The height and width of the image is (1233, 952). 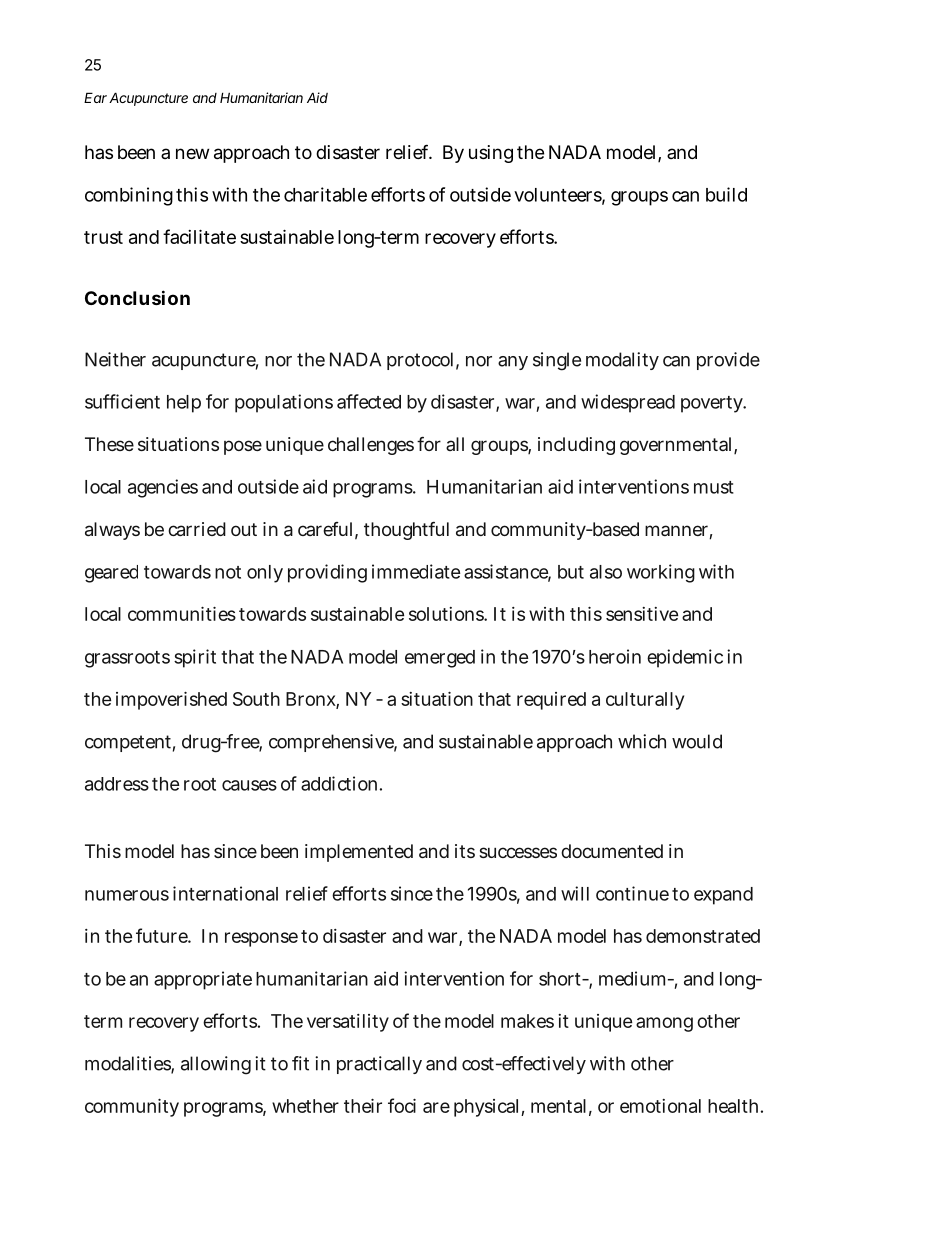 What do you see at coordinates (184, 404) in the image?
I see `help` at bounding box center [184, 404].
